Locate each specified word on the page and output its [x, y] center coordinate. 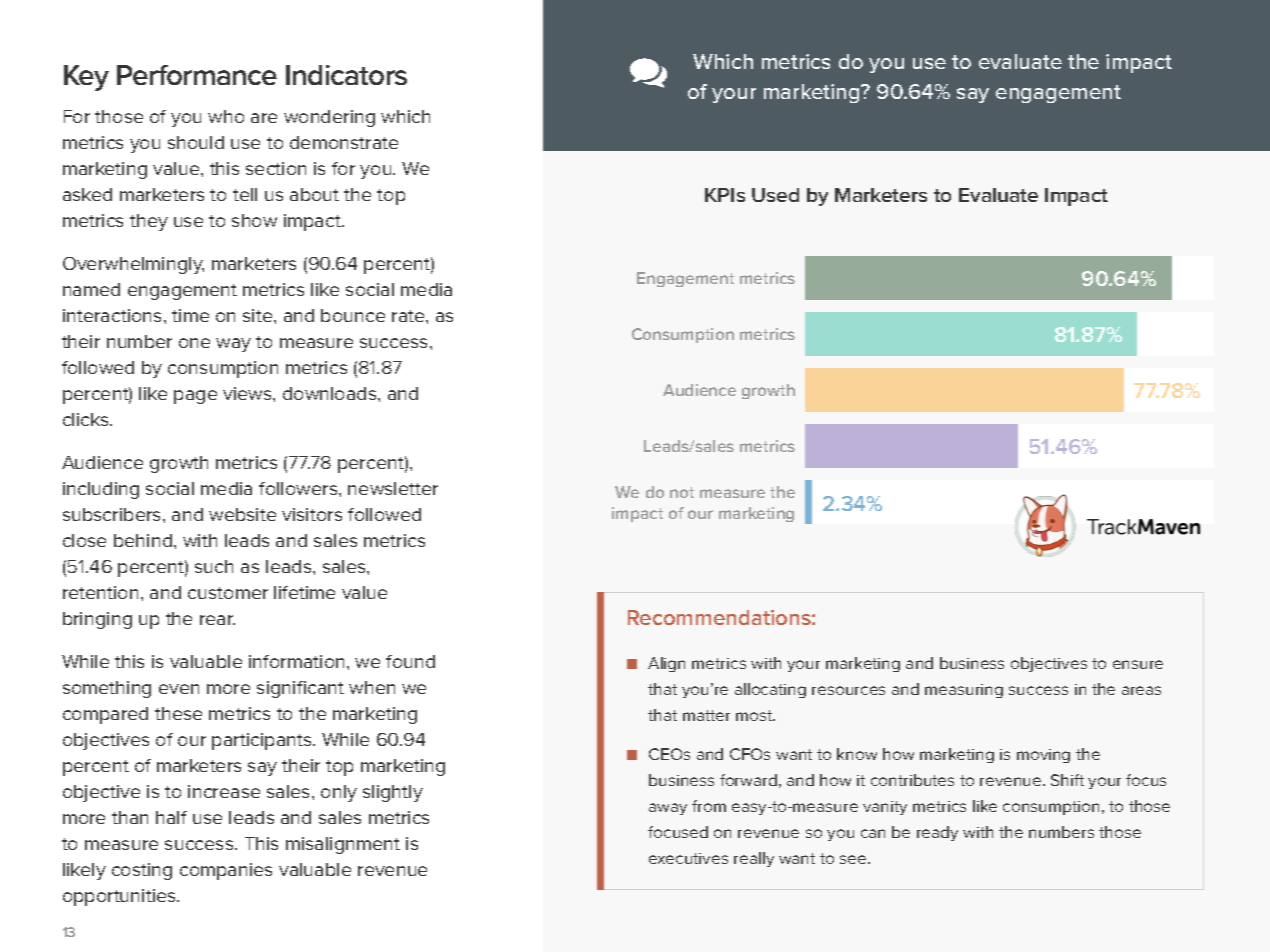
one [194, 343]
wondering [329, 118]
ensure [1138, 664]
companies [226, 871]
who [226, 116]
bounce [353, 315]
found [410, 661]
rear [217, 620]
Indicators [346, 75]
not [682, 492]
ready [937, 833]
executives [688, 858]
